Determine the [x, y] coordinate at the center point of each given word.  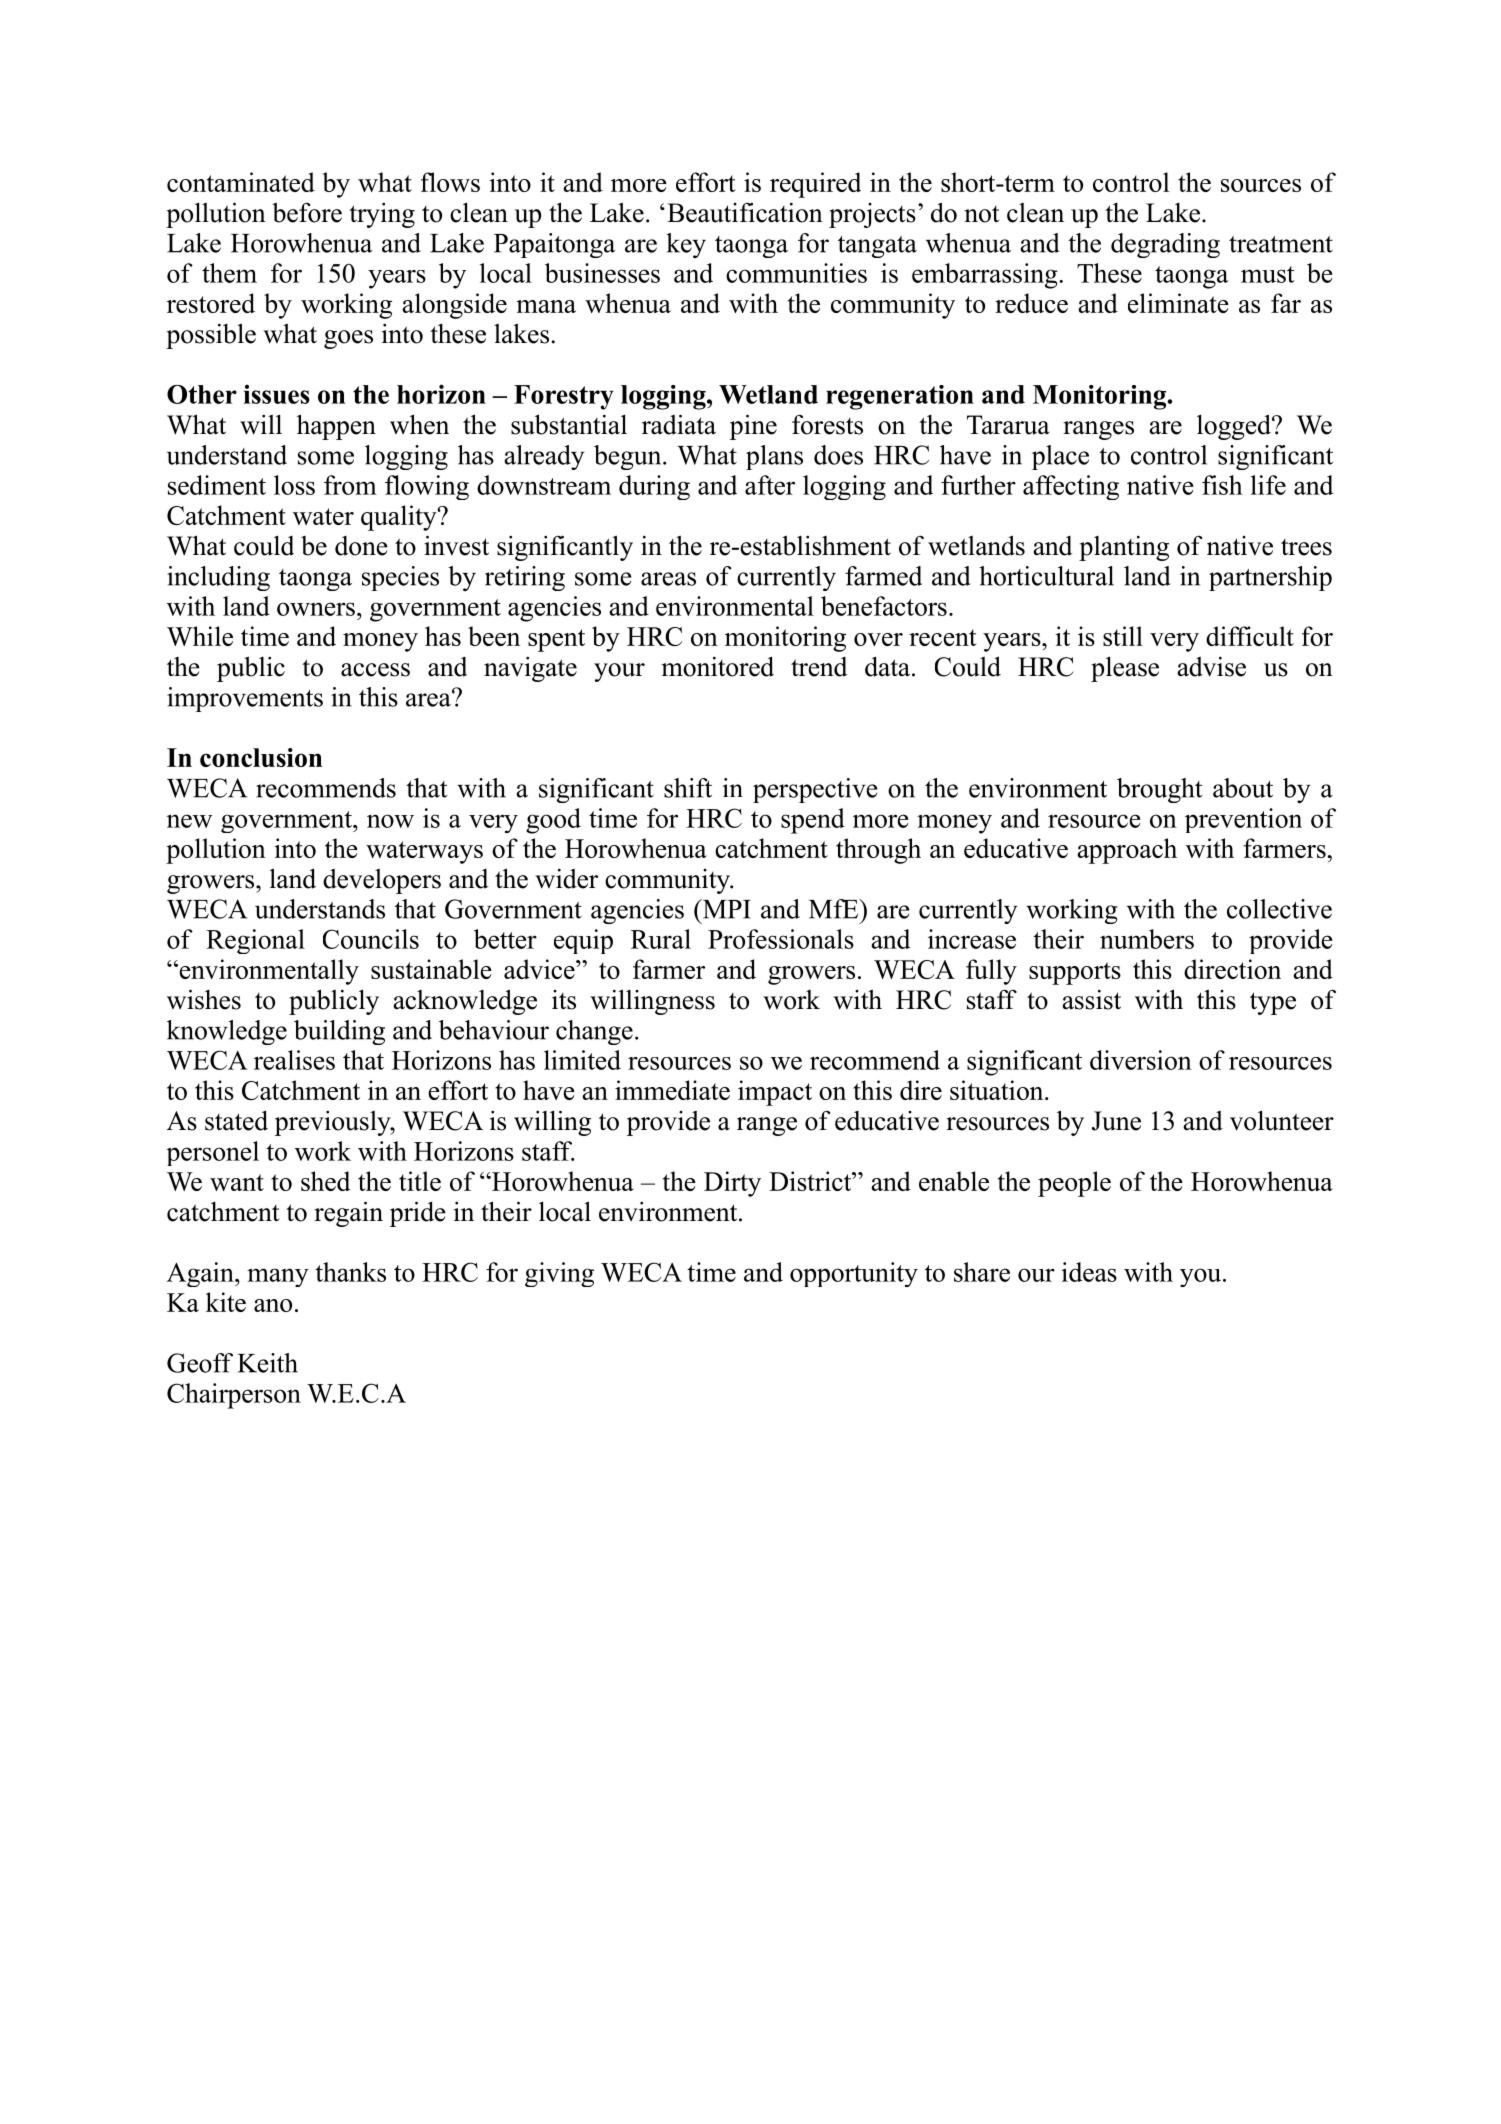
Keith [267, 1363]
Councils [371, 939]
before [307, 212]
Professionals [781, 939]
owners [316, 609]
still [1123, 636]
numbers [1147, 939]
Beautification [745, 212]
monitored [718, 666]
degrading [1165, 245]
